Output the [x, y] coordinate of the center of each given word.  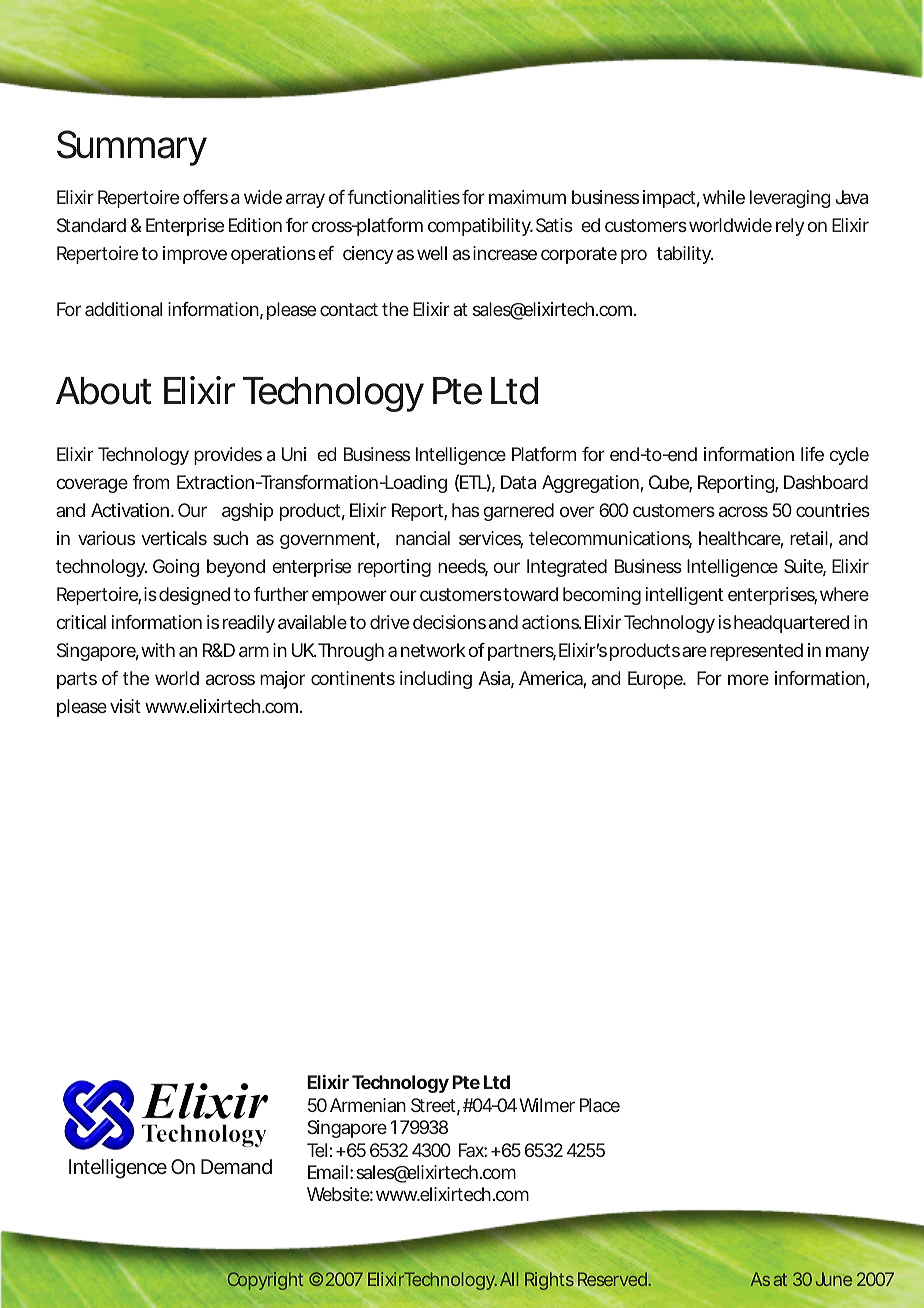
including [436, 680]
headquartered [791, 624]
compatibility [480, 227]
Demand [236, 1166]
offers [205, 197]
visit [125, 706]
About [104, 391]
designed [194, 596]
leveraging [790, 199]
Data [518, 482]
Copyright [265, 1281]
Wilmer [547, 1105]
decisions [449, 622]
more [748, 679]
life [812, 454]
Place [600, 1105]
